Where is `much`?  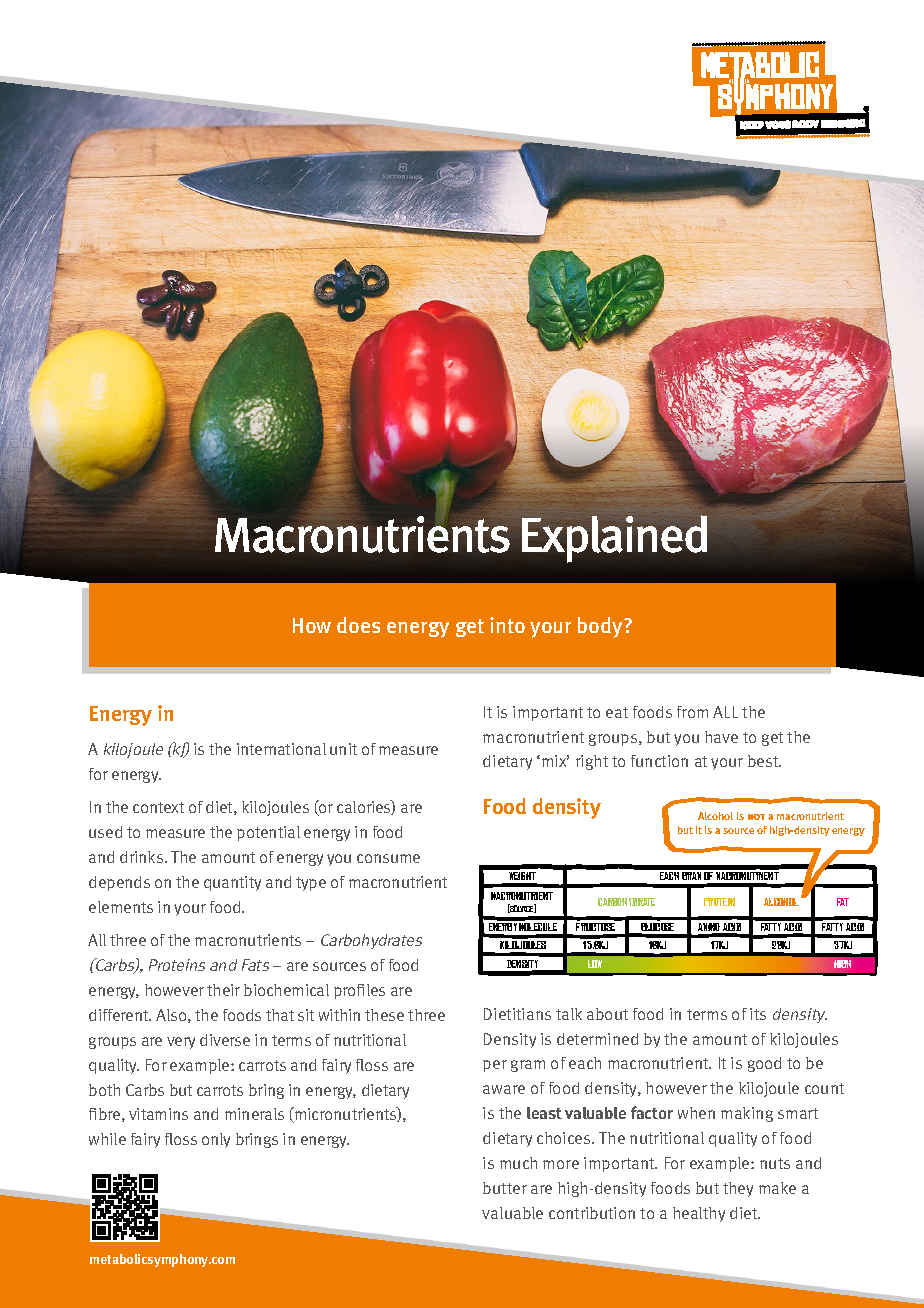 much is located at coordinates (518, 1163).
